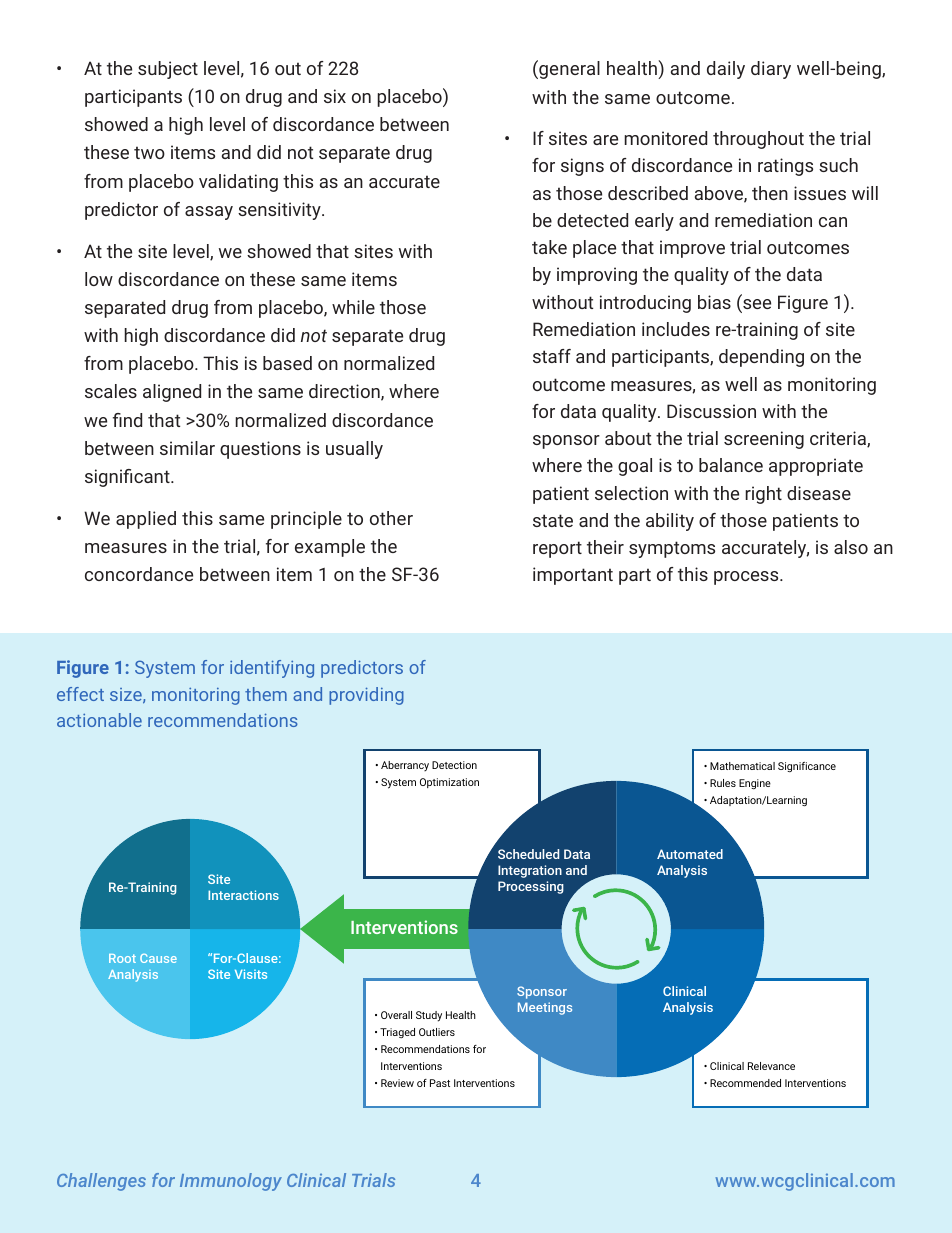 This page has width=952, height=1233. I want to click on Automated, so click(690, 854).
